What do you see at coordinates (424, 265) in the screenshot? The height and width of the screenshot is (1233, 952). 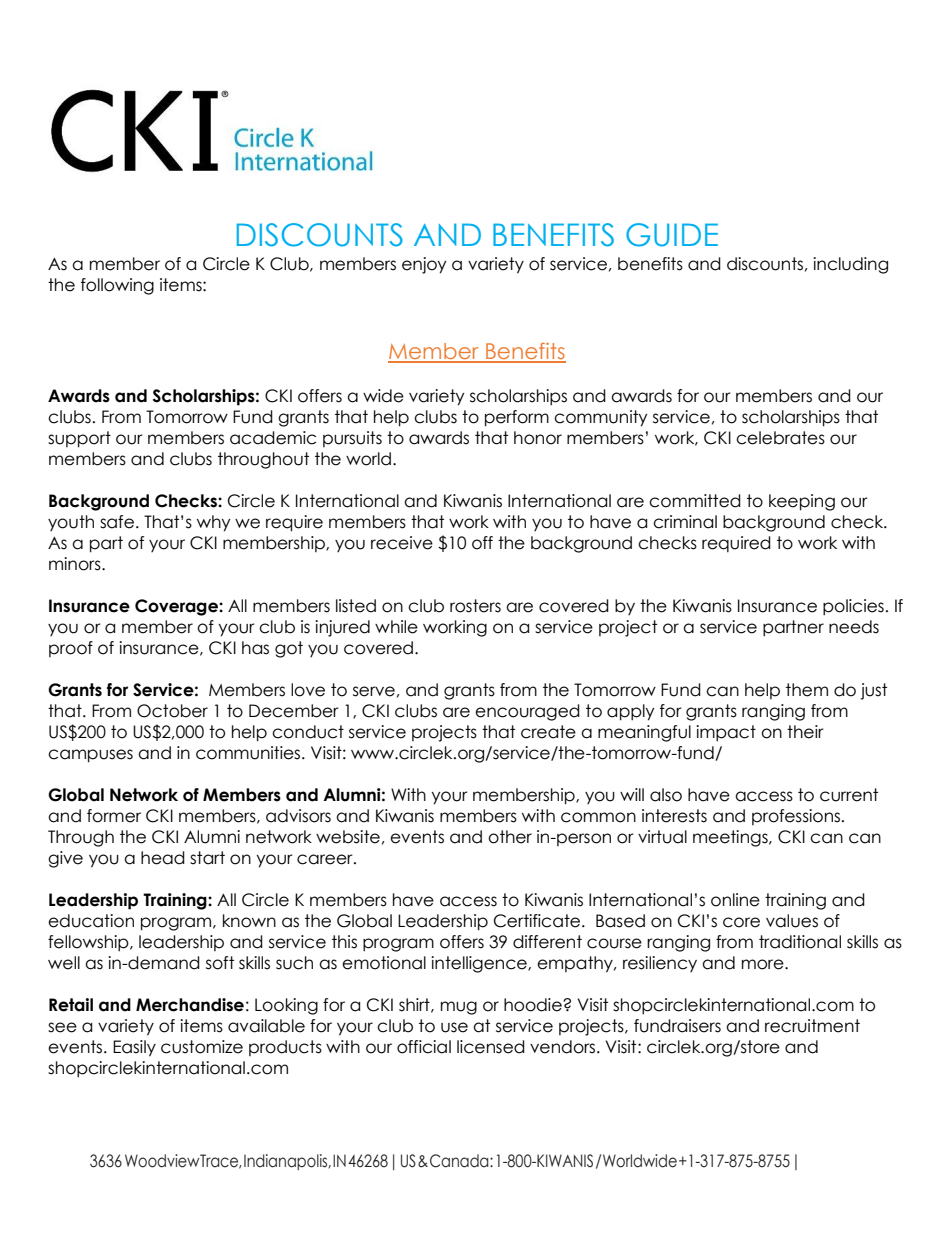 I see `enjoy` at bounding box center [424, 265].
